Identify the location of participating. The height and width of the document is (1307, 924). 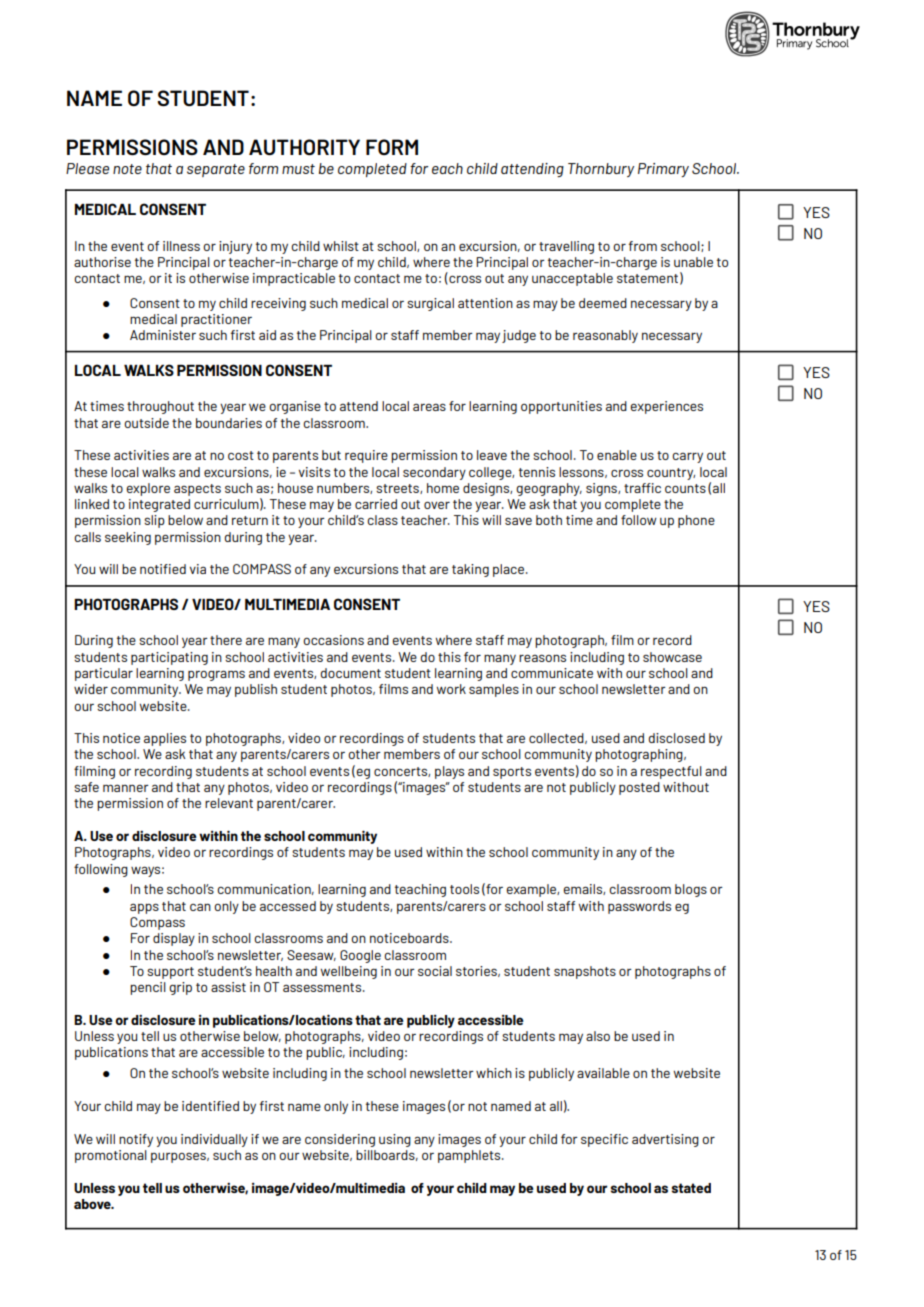
(169, 658).
